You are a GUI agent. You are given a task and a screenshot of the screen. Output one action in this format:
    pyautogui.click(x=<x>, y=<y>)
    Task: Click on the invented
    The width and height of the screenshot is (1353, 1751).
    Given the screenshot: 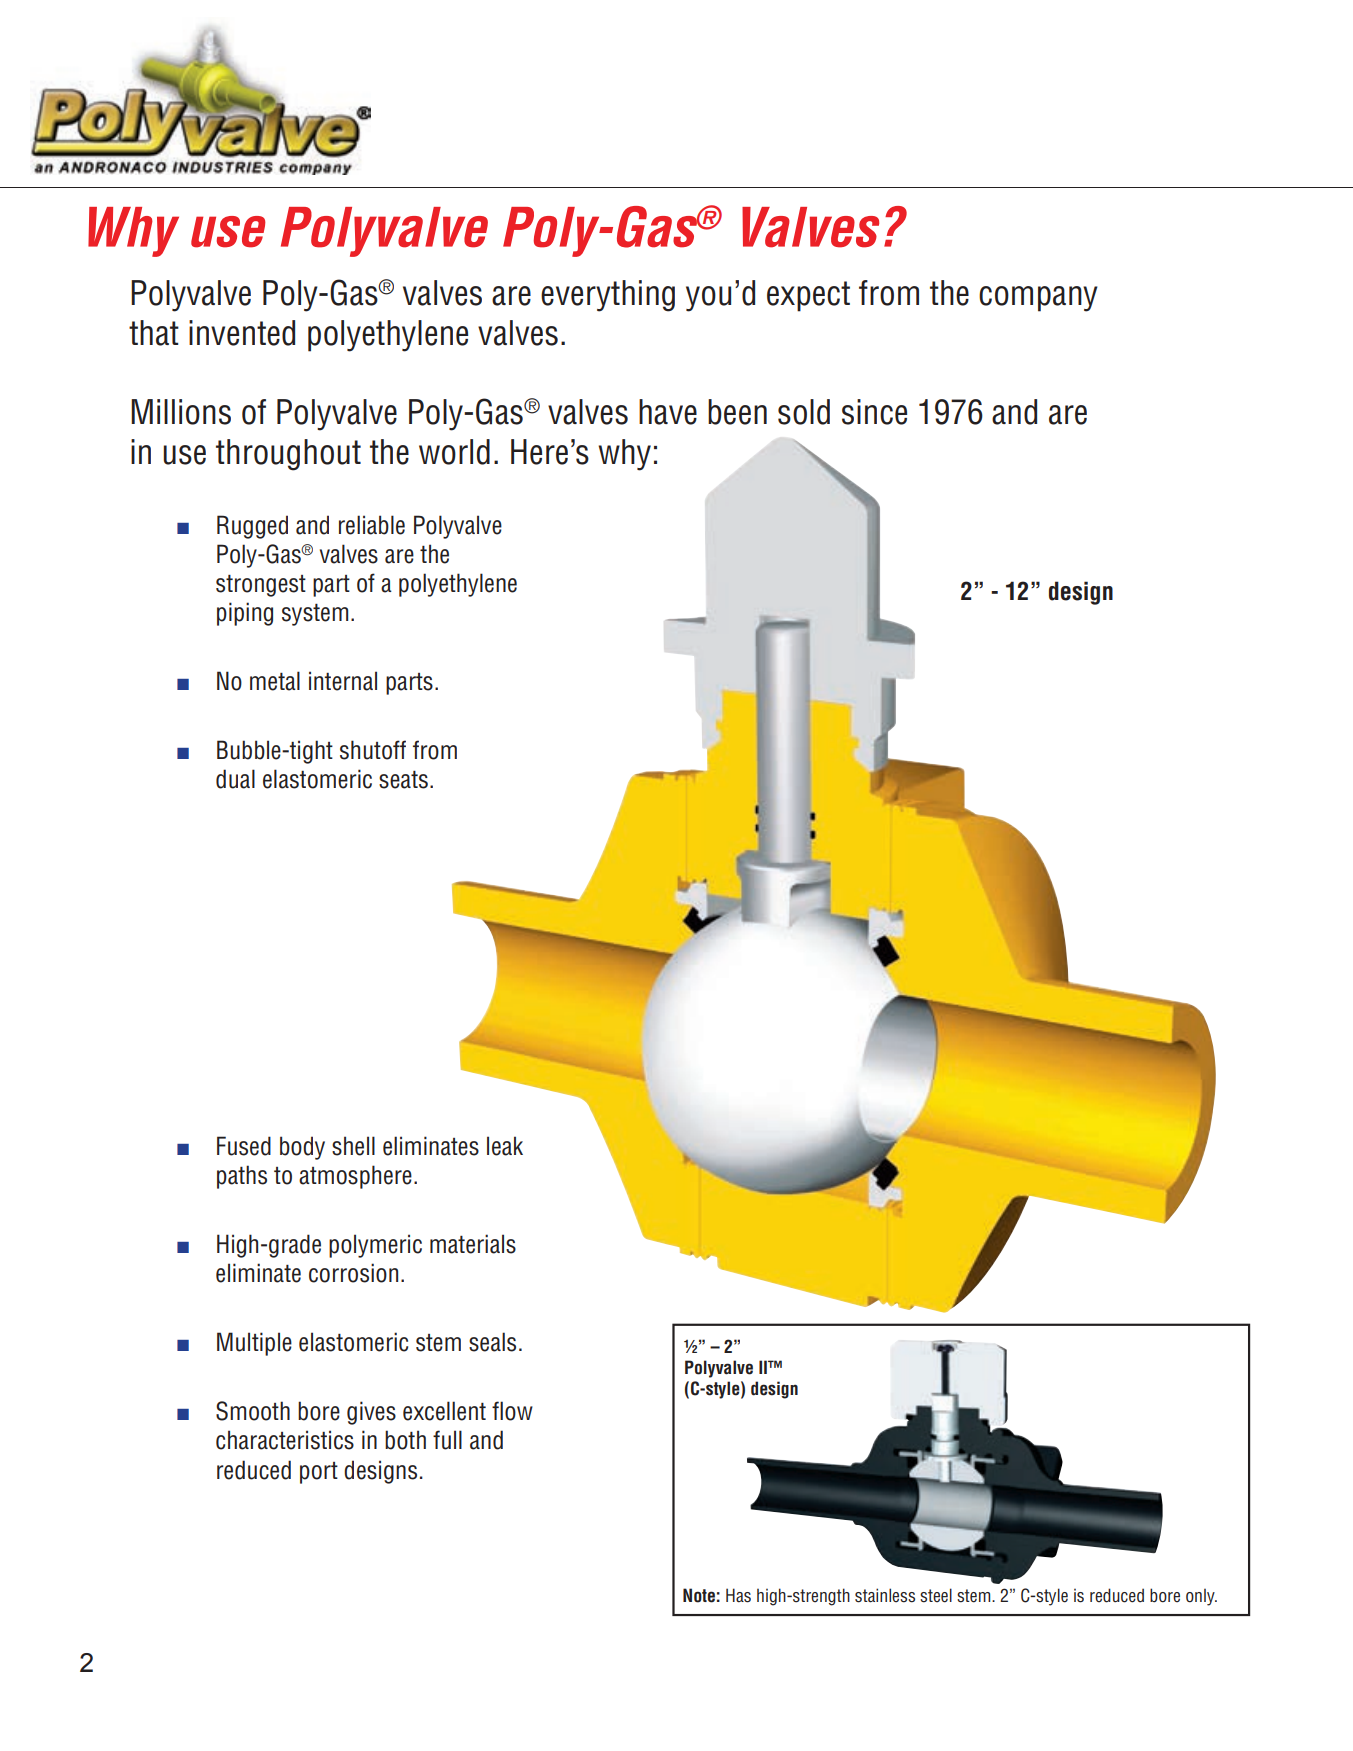 What is the action you would take?
    pyautogui.click(x=242, y=333)
